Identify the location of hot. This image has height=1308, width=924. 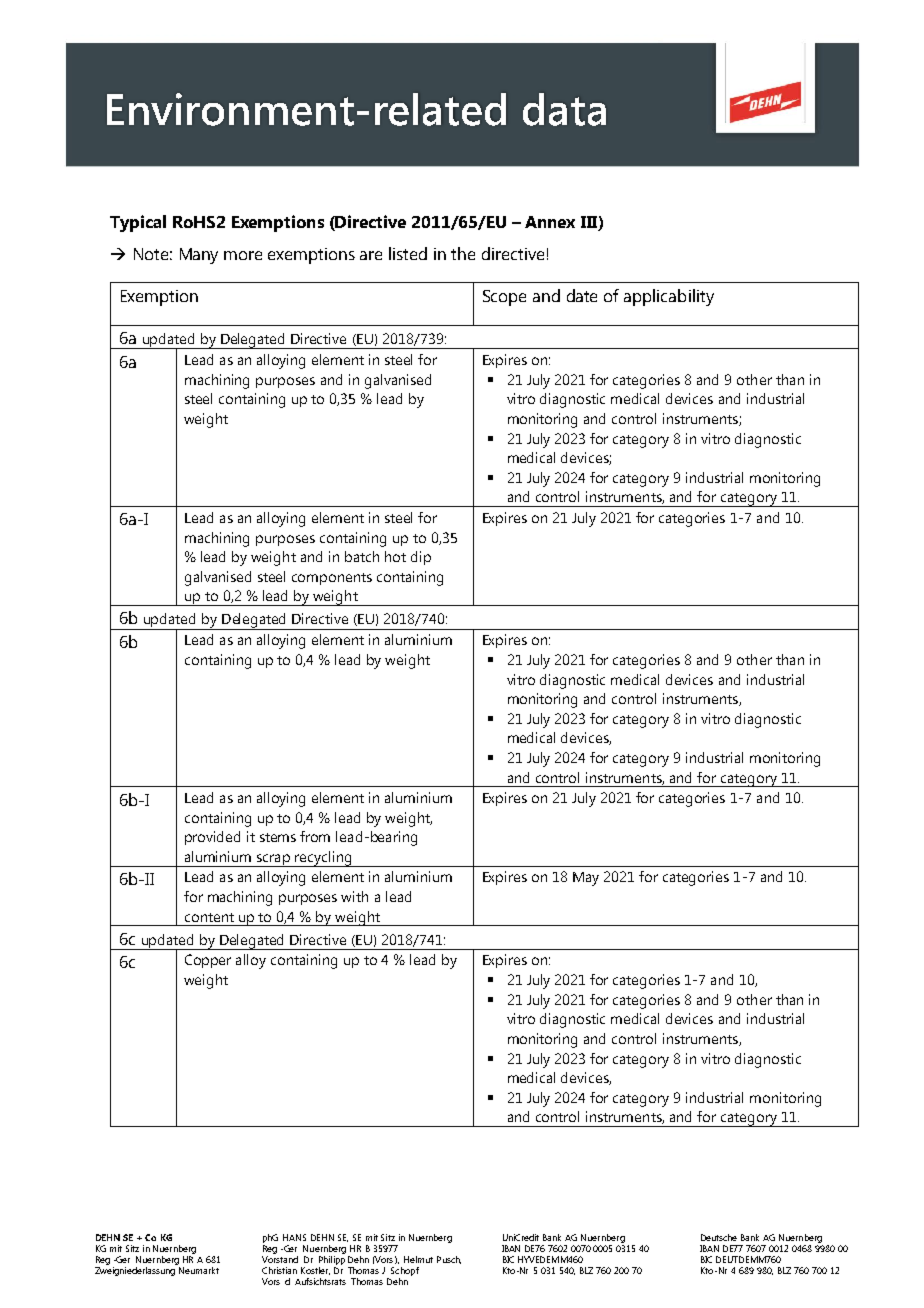
(395, 556).
